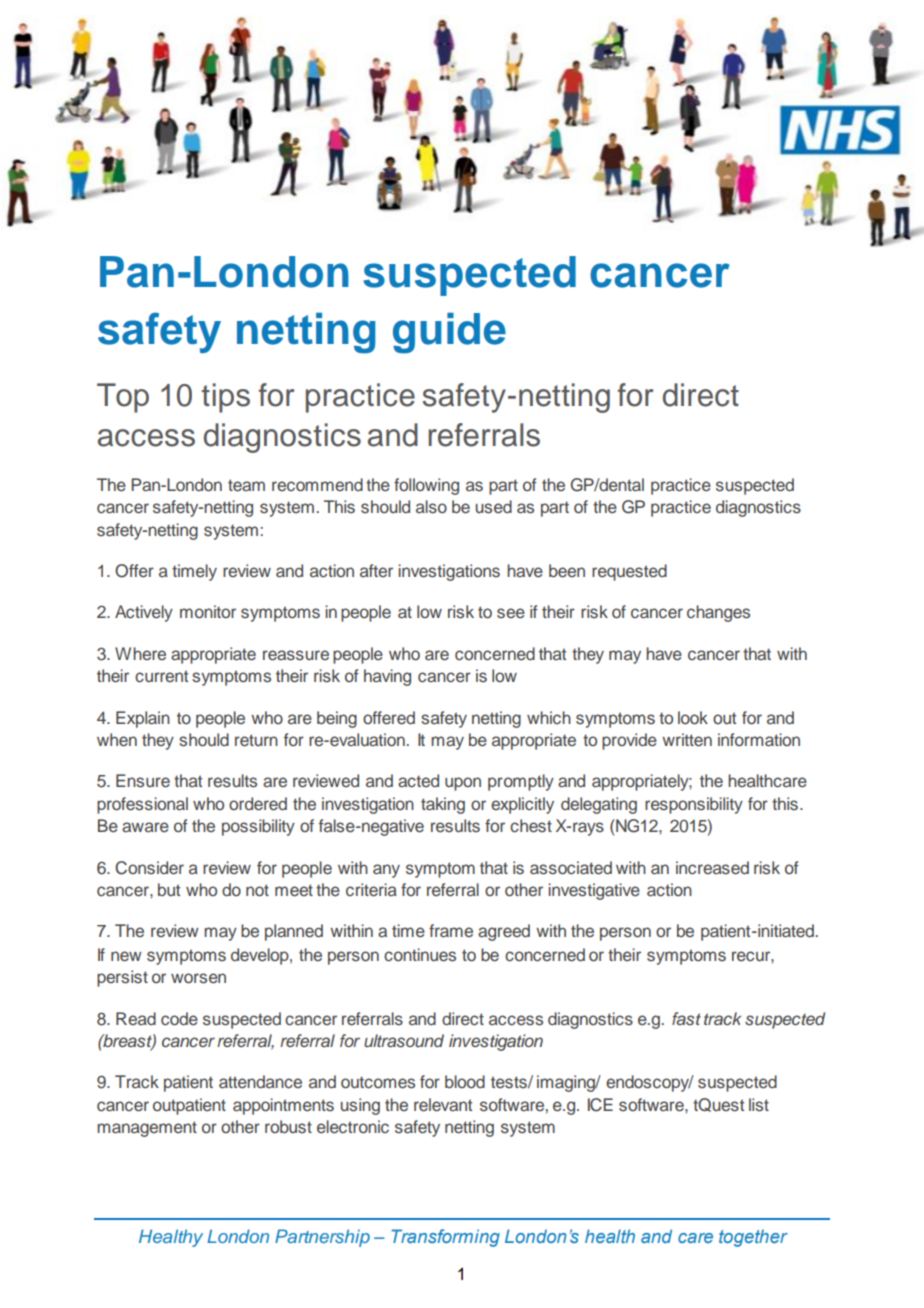  What do you see at coordinates (694, 805) in the screenshot?
I see `responsibility` at bounding box center [694, 805].
